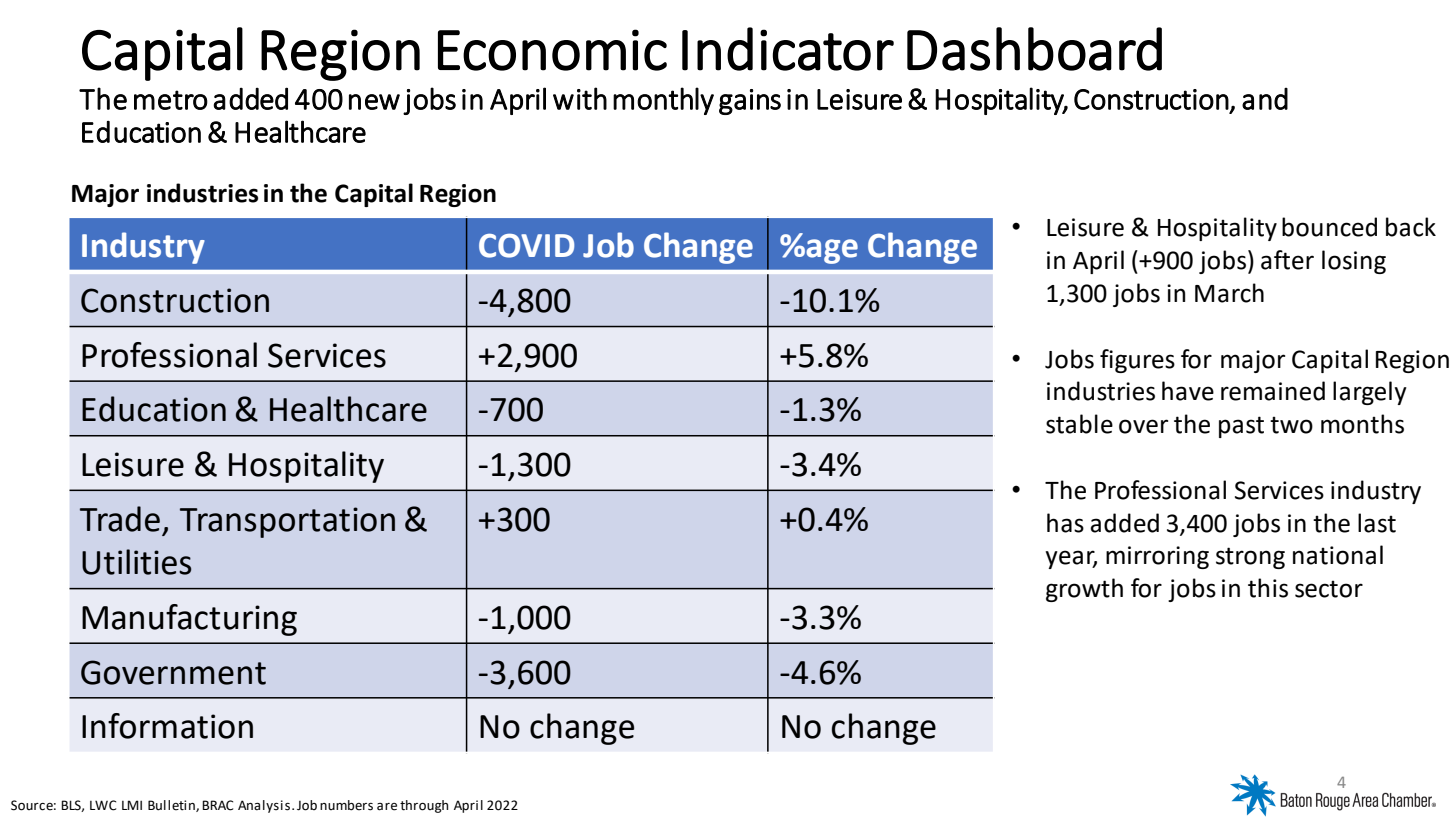  Describe the element at coordinates (171, 100) in the document. I see `metro` at that location.
